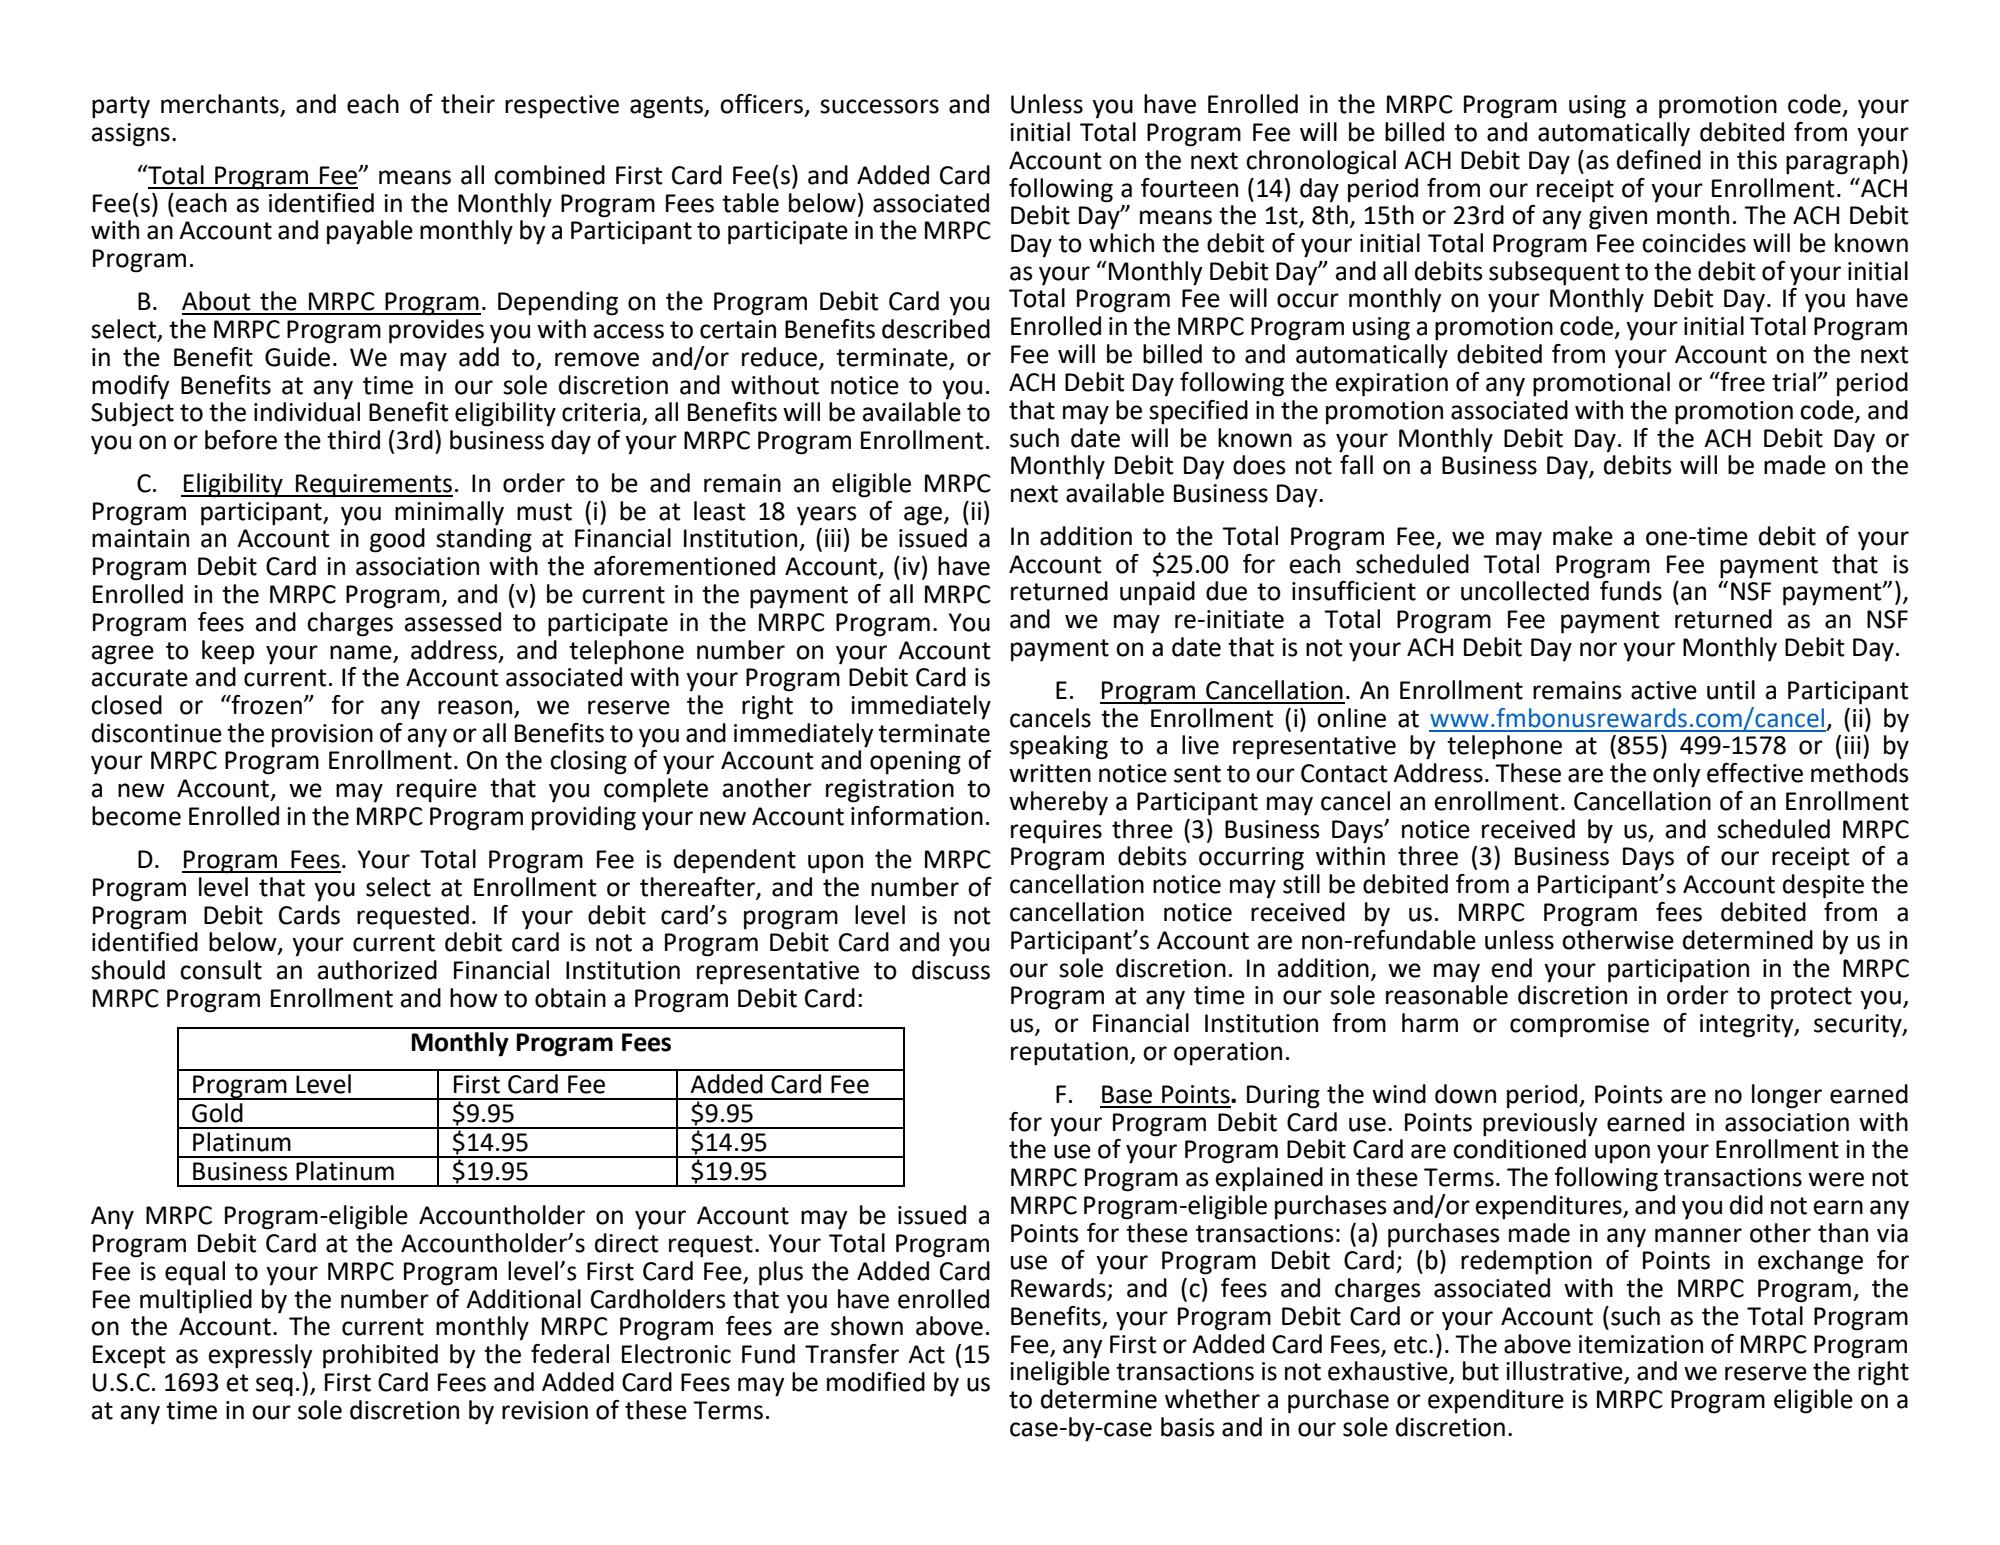 The height and width of the page is (1545, 2000). I want to click on make, so click(1583, 536).
